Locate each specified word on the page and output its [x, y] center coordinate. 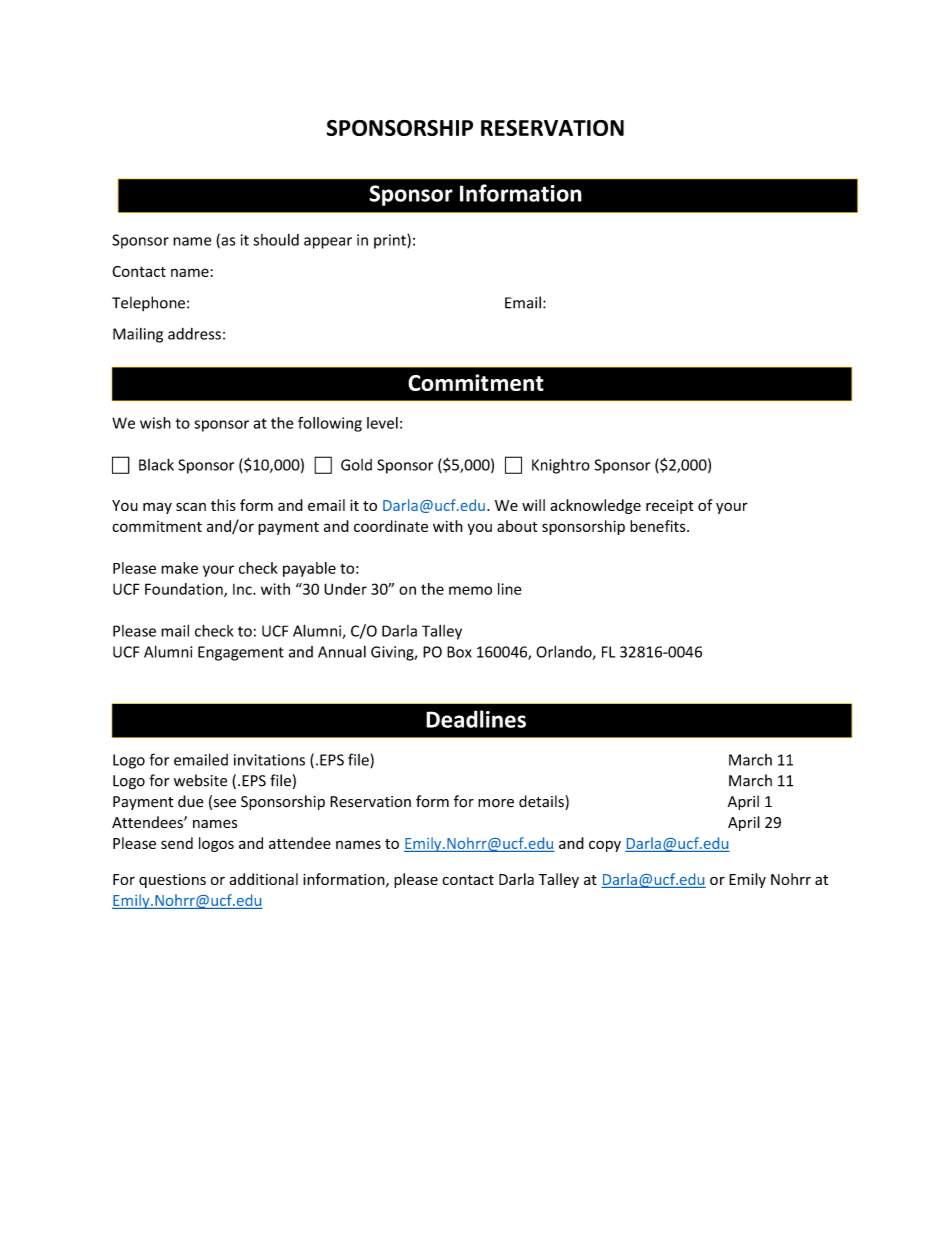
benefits [659, 526]
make [179, 568]
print [391, 241]
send [177, 843]
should [276, 240]
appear [328, 243]
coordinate [391, 526]
